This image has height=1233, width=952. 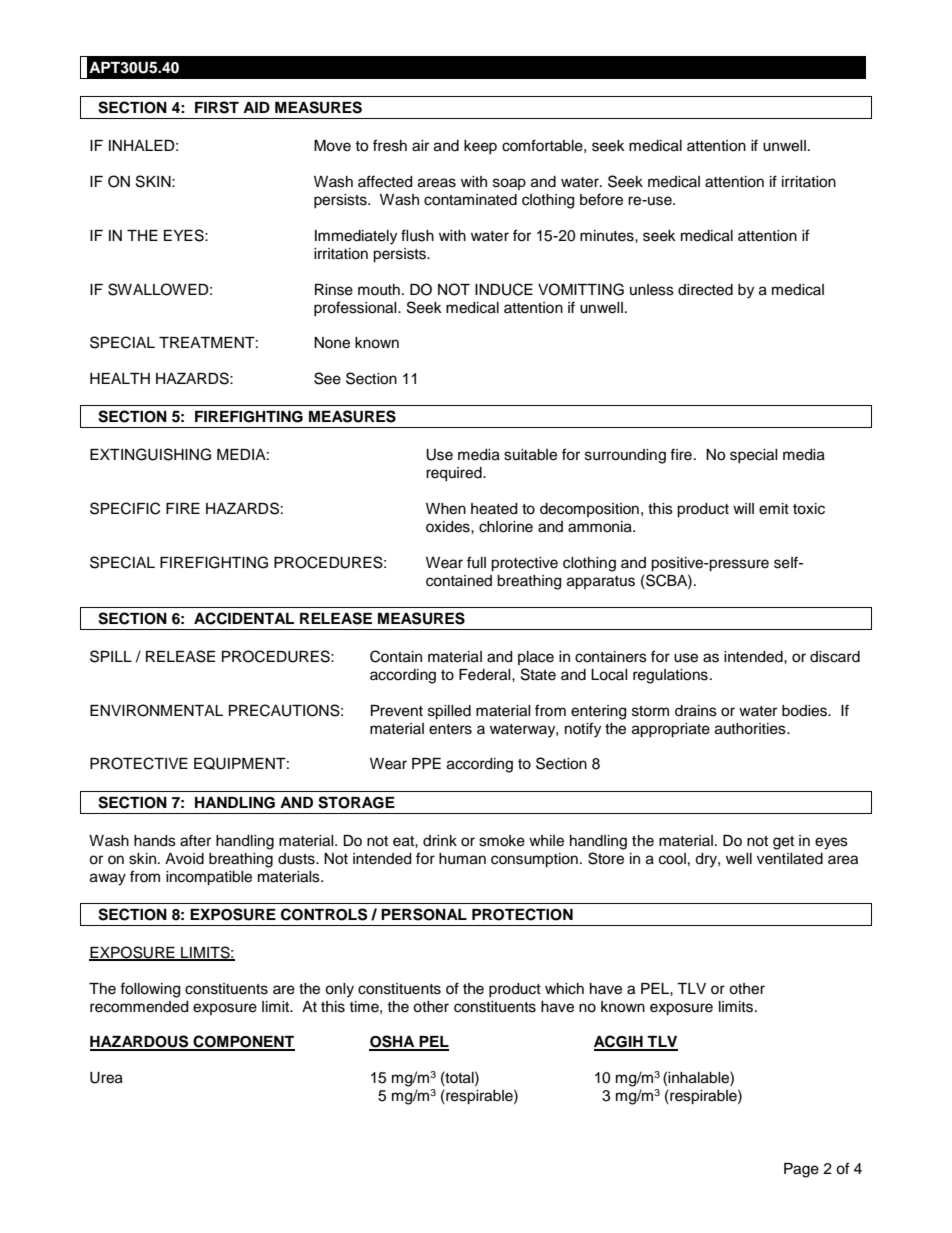 I want to click on Urea, so click(x=106, y=1078).
